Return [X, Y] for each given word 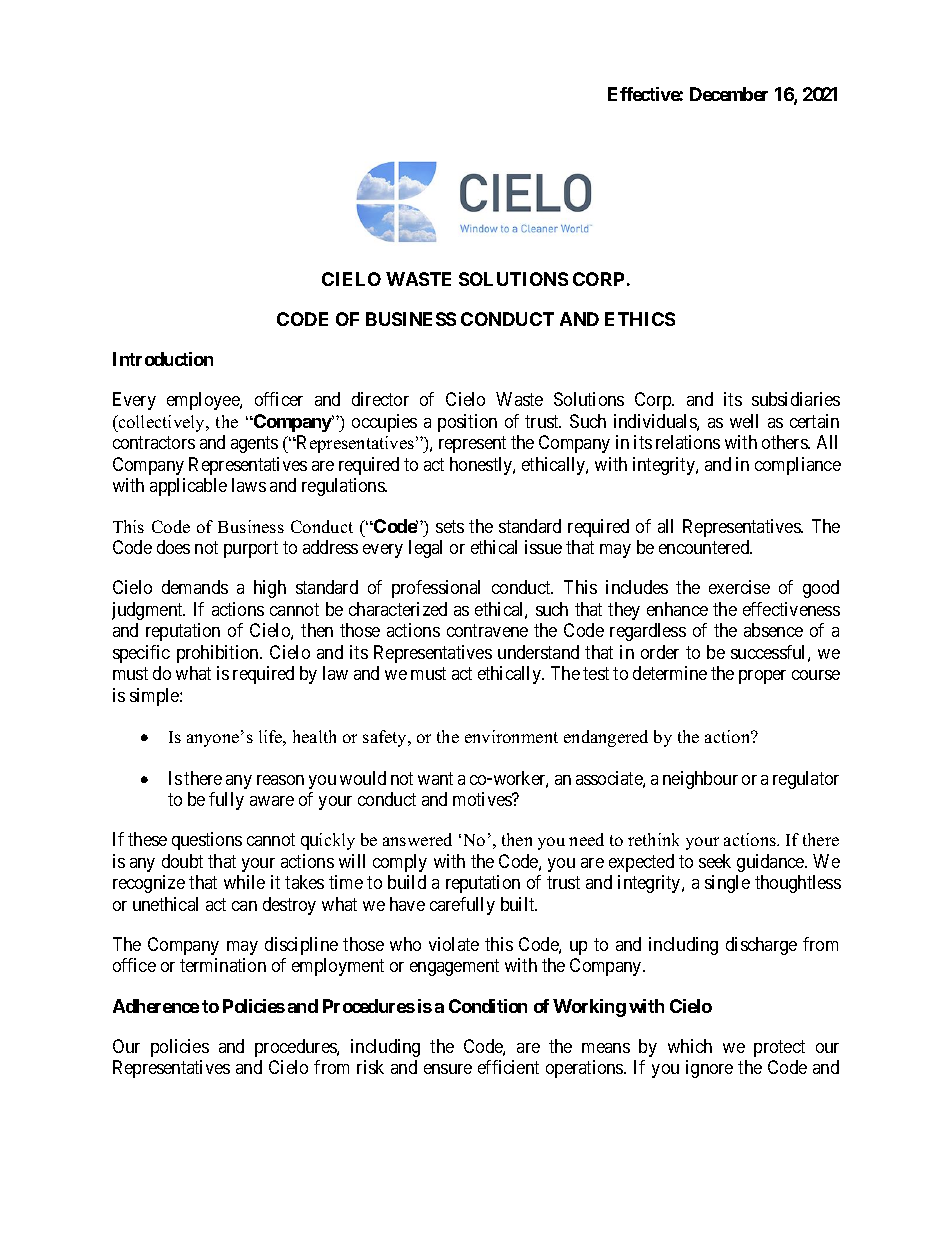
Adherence [156, 1006]
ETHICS [640, 319]
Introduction [163, 359]
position [467, 423]
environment [511, 736]
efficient [508, 1067]
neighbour [700, 780]
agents [254, 445]
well [744, 421]
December [729, 94]
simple [155, 697]
